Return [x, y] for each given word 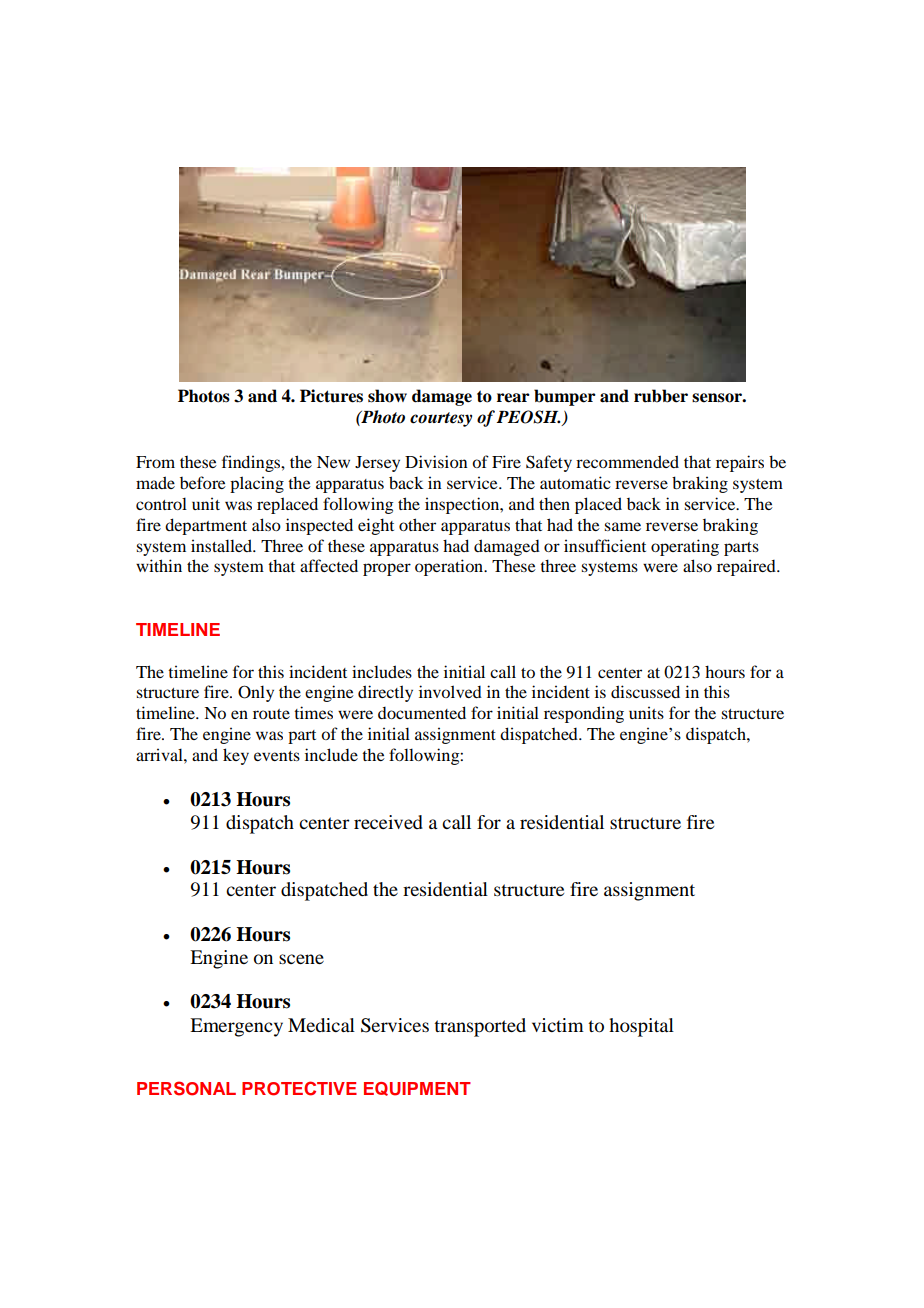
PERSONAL [186, 1088]
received [388, 822]
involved [450, 691]
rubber [661, 396]
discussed [645, 691]
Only [256, 693]
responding [584, 714]
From [155, 462]
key [236, 756]
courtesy [441, 419]
